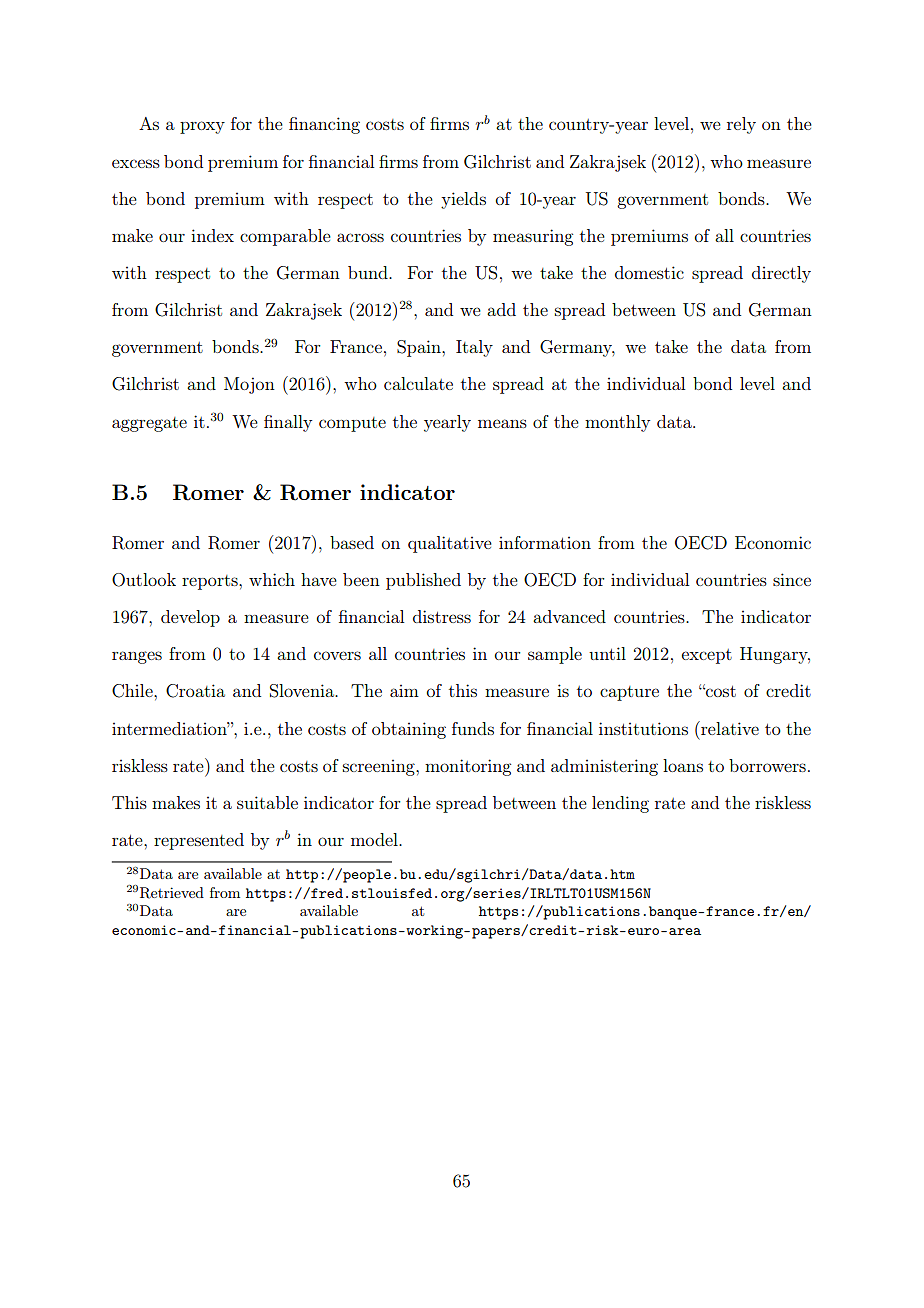 Image resolution: width=924 pixels, height=1308 pixels. Describe the element at coordinates (792, 579) in the screenshot. I see `since` at that location.
